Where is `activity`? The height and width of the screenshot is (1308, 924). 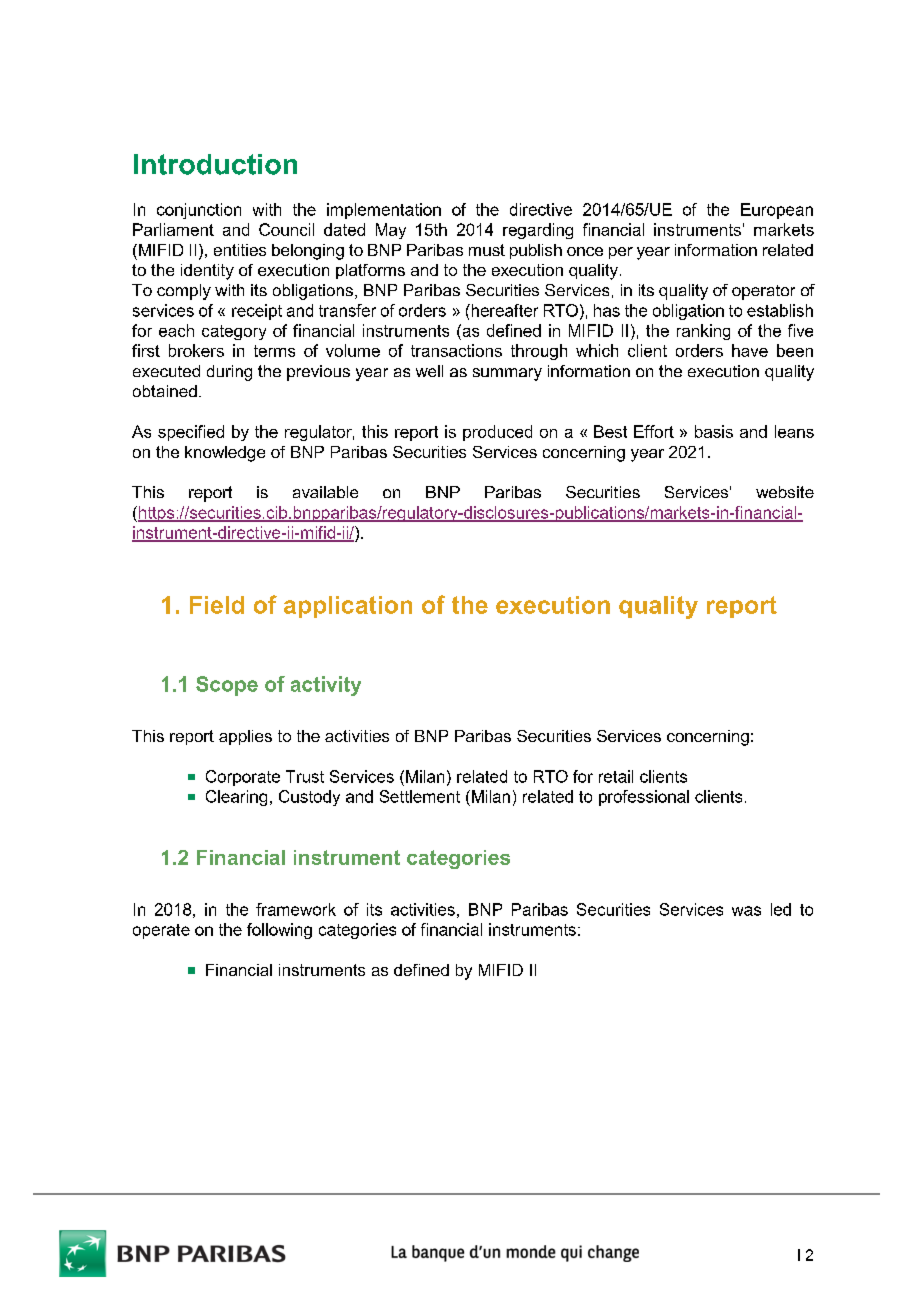 activity is located at coordinates (326, 686).
